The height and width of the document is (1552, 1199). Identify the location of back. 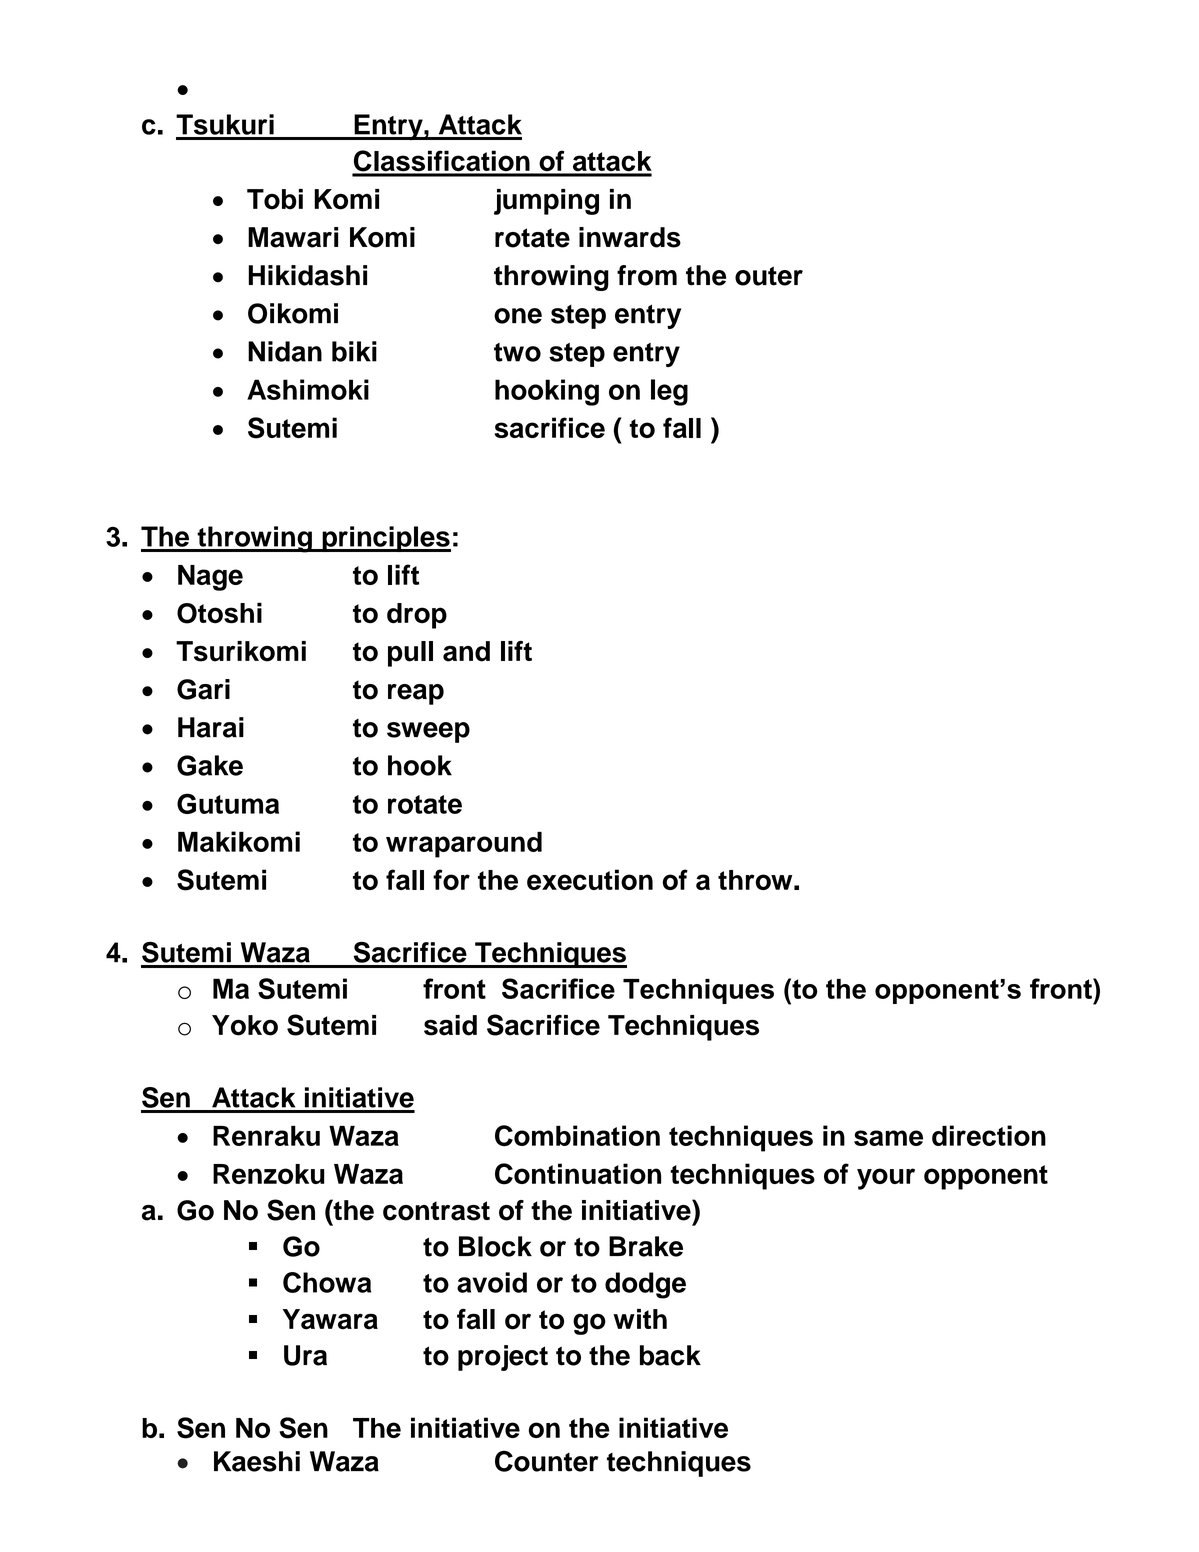
(670, 1355).
